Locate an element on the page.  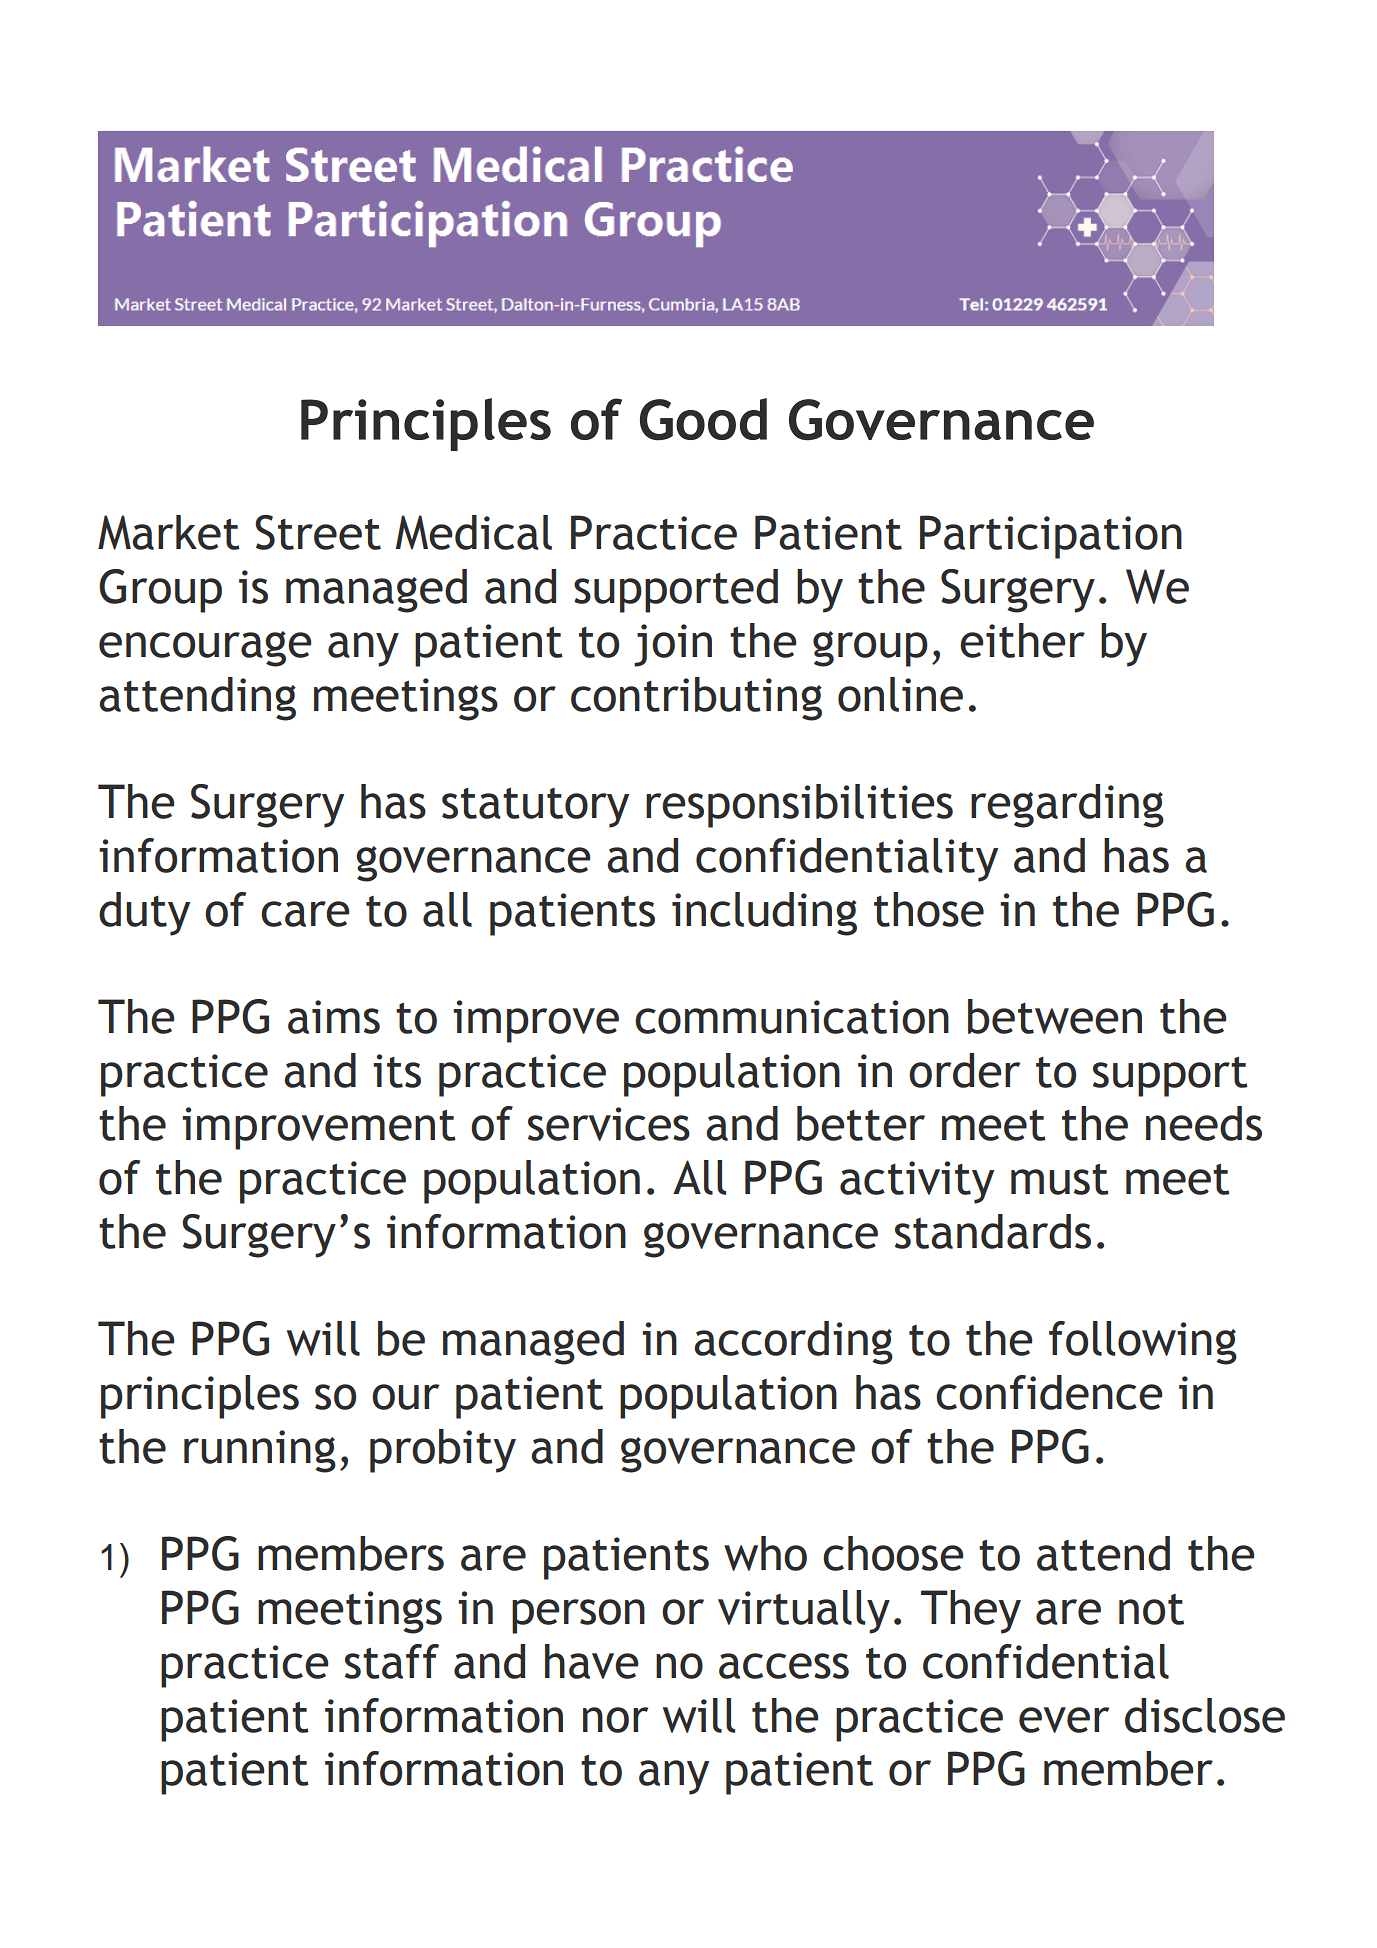
according is located at coordinates (793, 1343).
